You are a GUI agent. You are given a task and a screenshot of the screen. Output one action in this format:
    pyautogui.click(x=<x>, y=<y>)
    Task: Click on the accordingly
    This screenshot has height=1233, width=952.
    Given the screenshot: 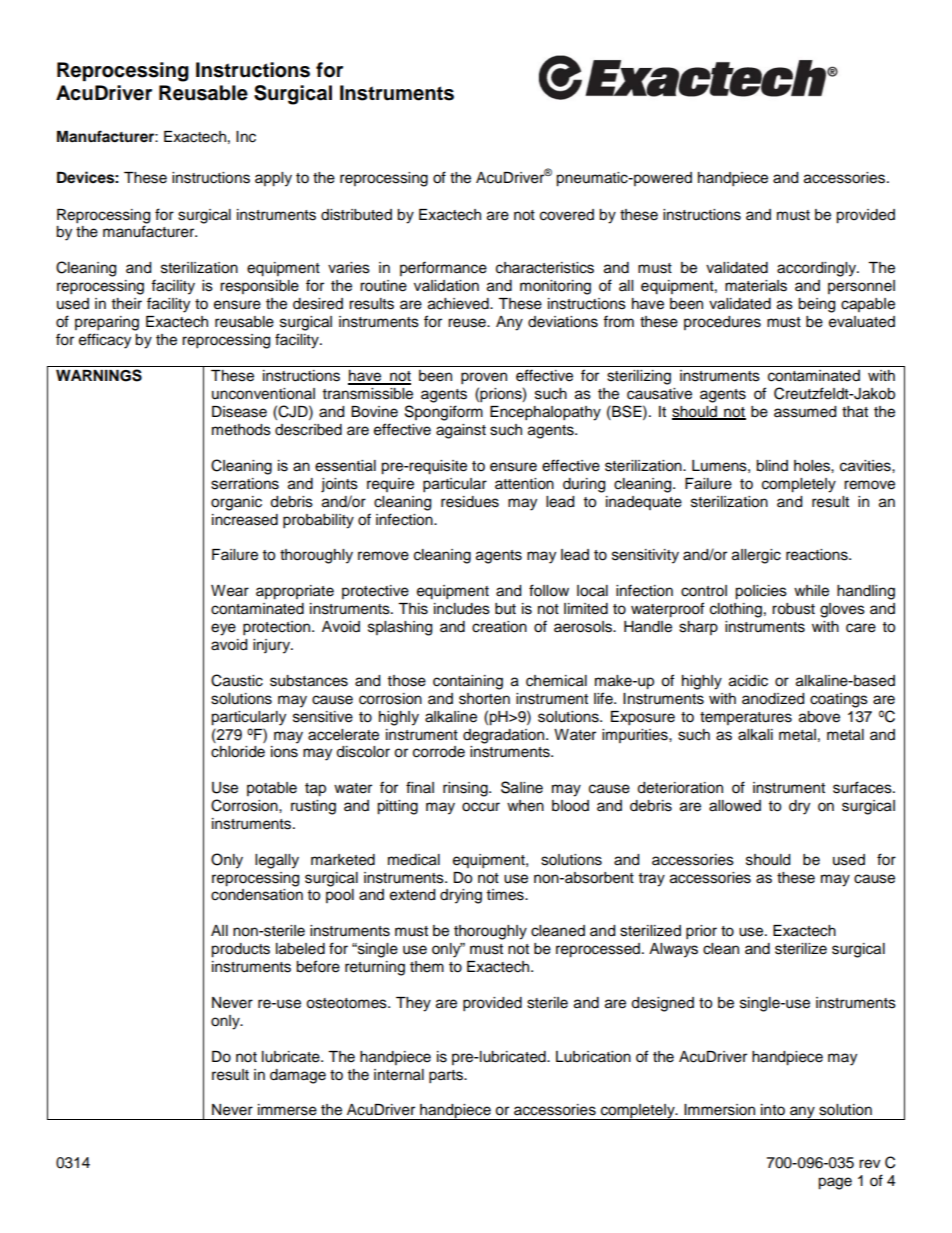 What is the action you would take?
    pyautogui.click(x=817, y=269)
